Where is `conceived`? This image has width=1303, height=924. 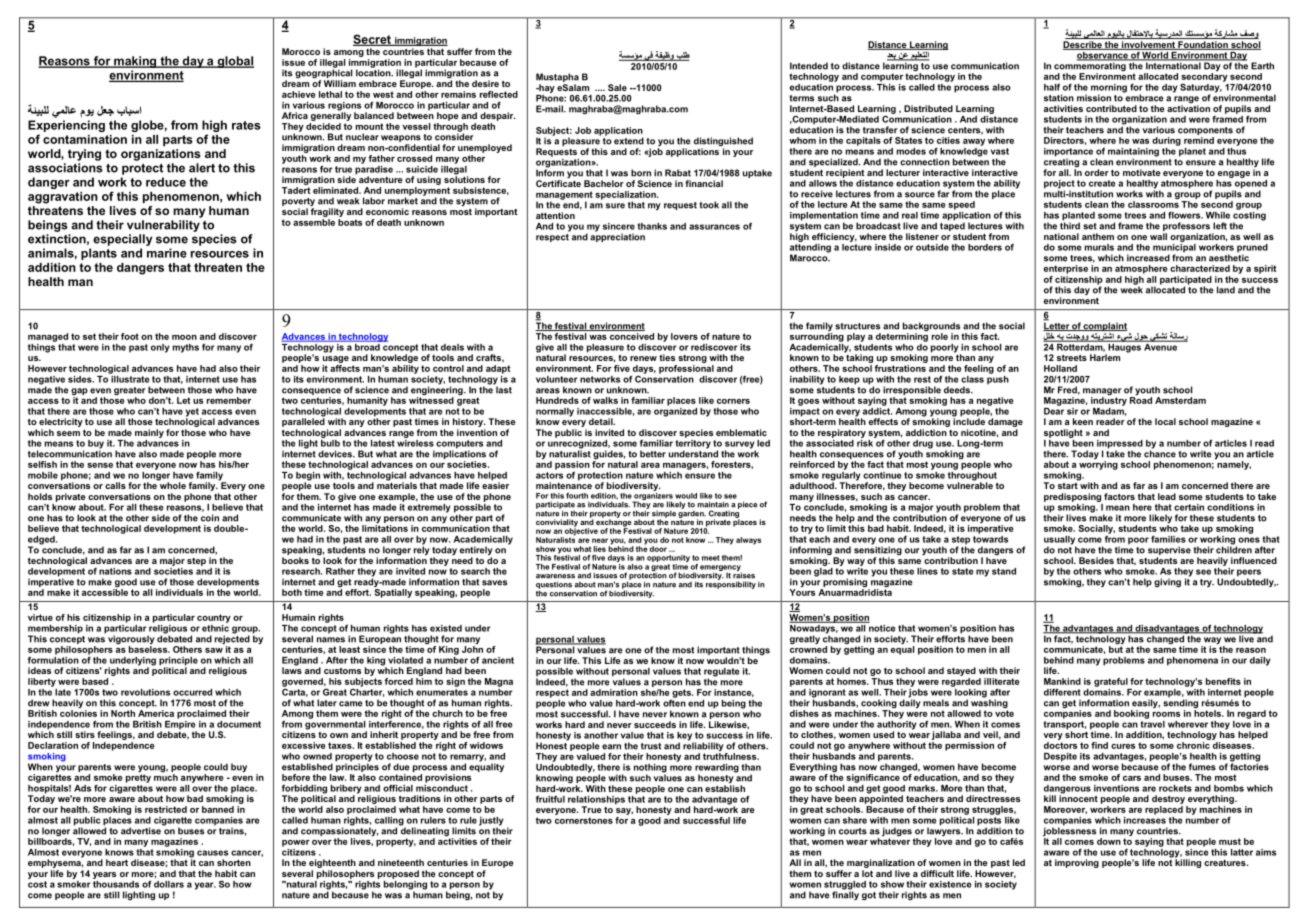 conceived is located at coordinates (632, 336).
